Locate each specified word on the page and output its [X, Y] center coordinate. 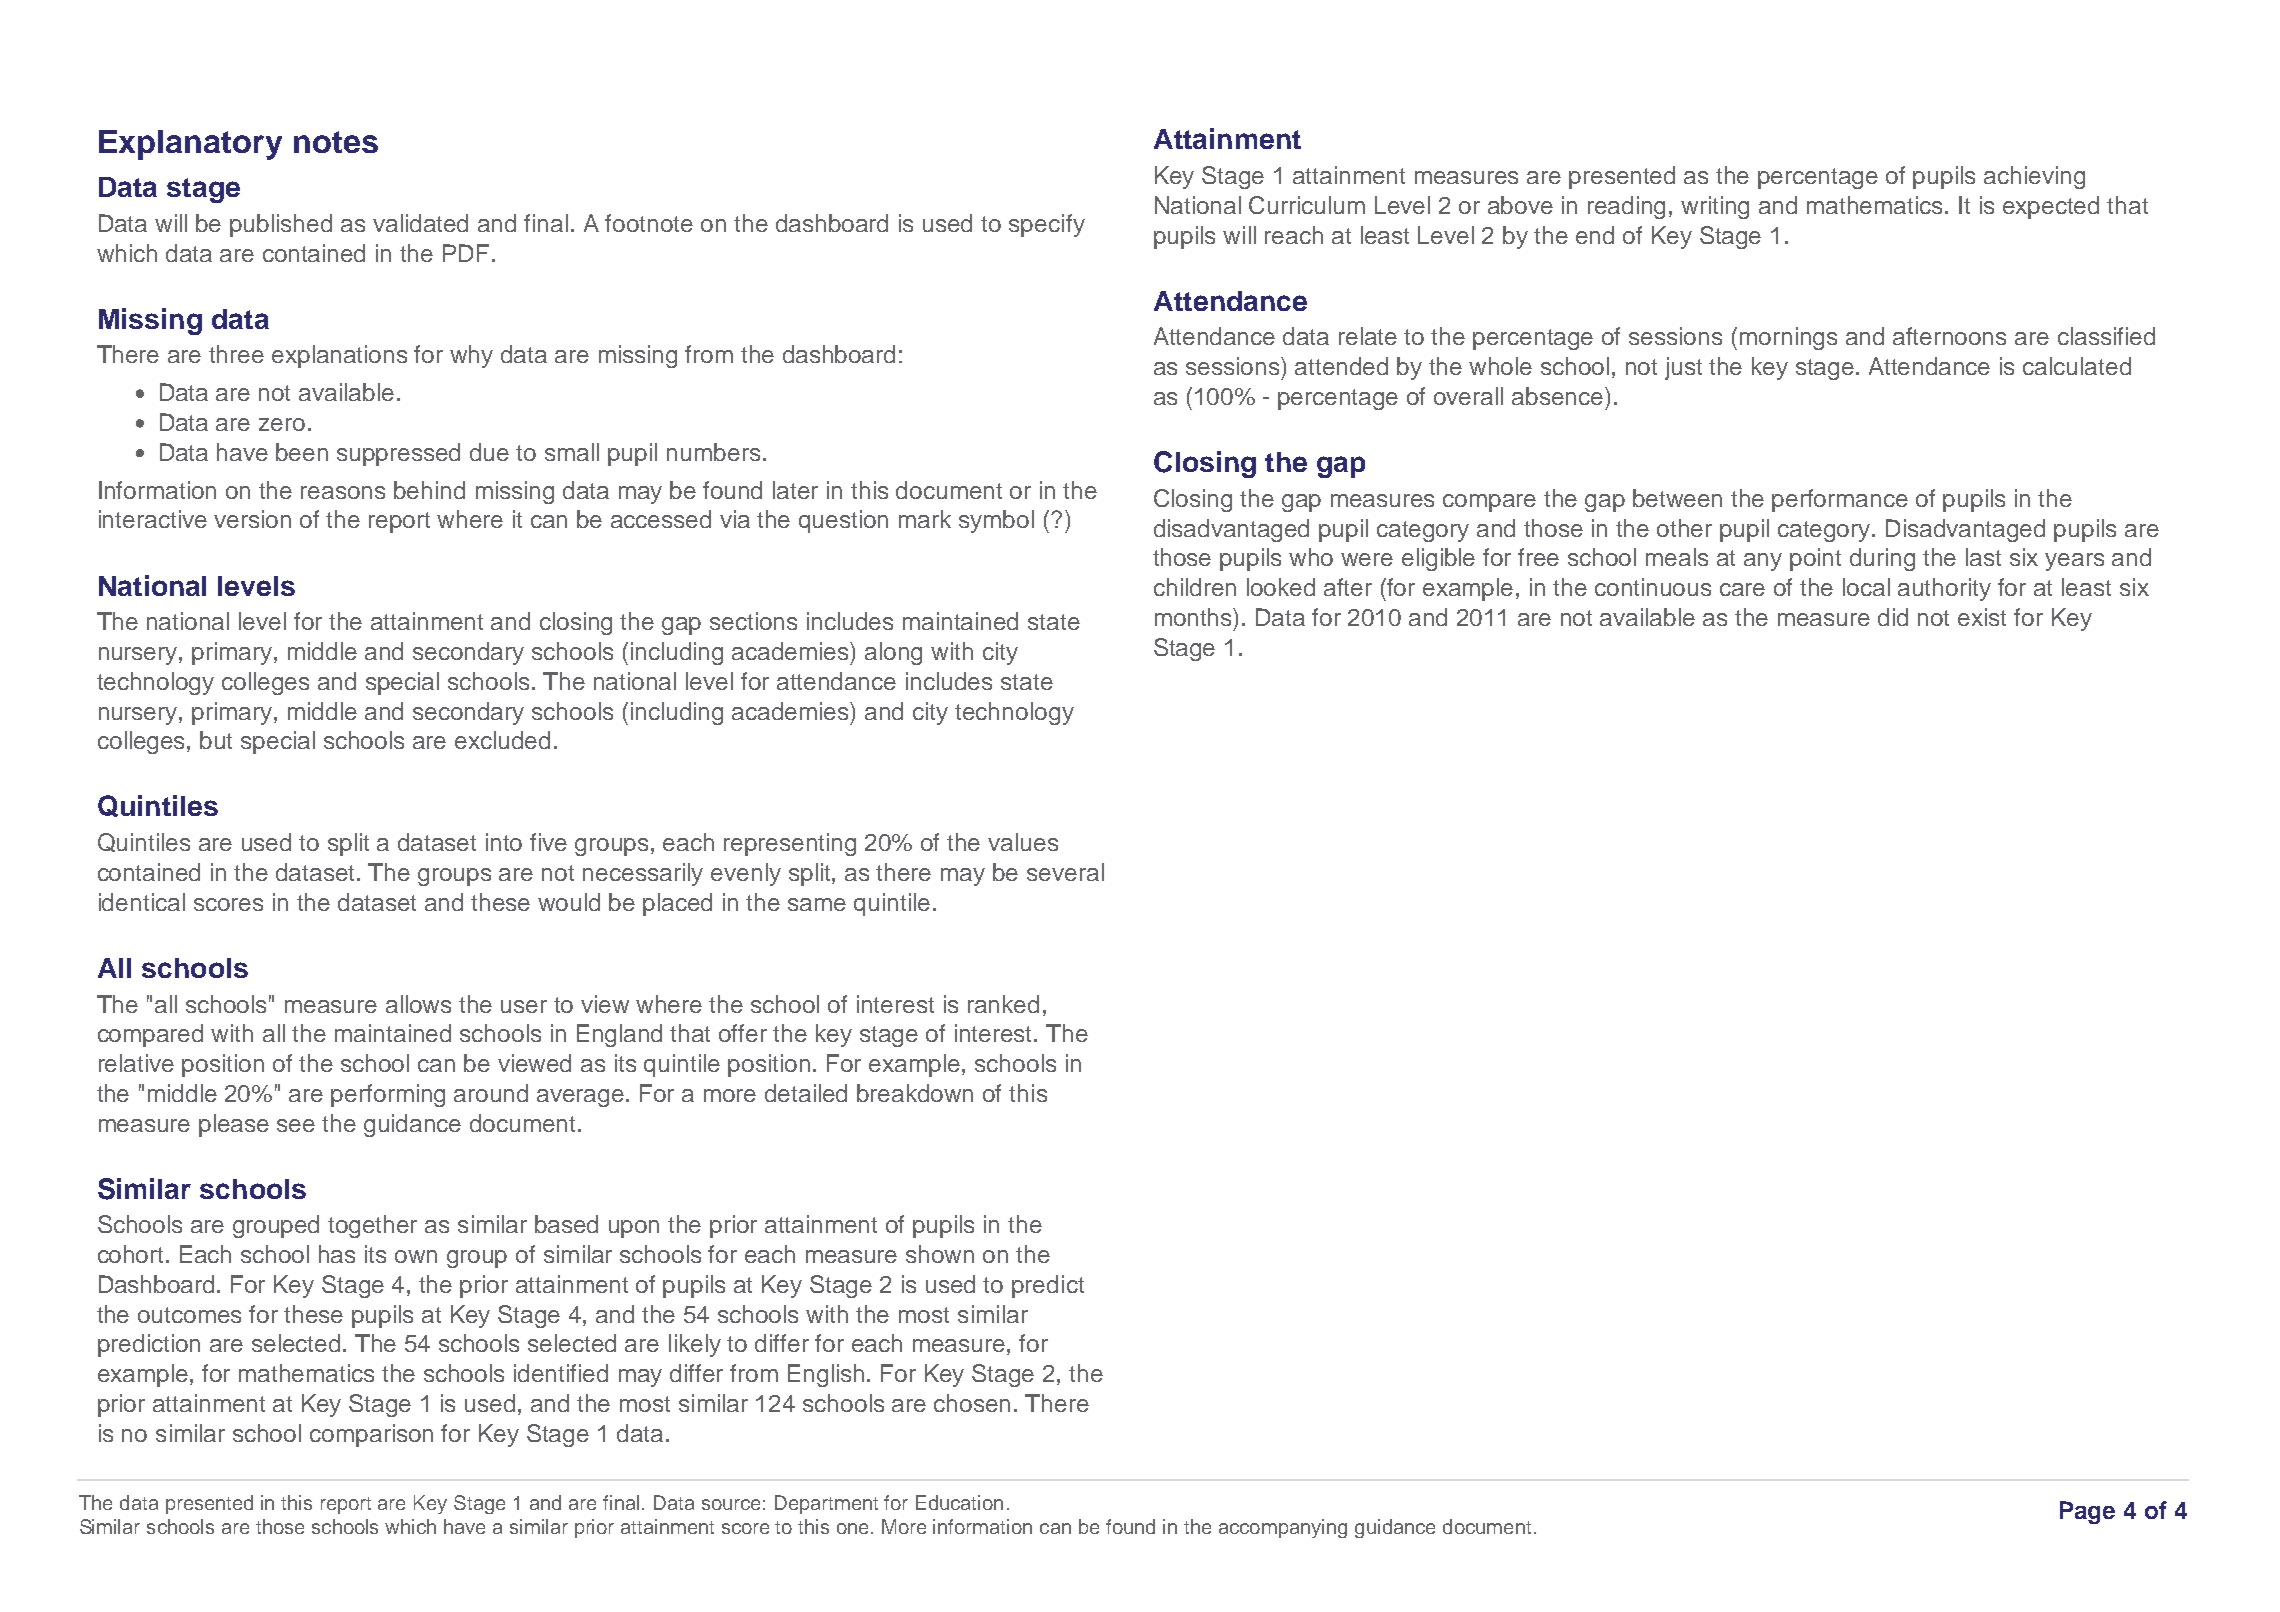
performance [1840, 500]
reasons [343, 492]
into [504, 842]
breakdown [915, 1093]
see [296, 1125]
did [1893, 617]
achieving [2034, 177]
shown [940, 1254]
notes [336, 142]
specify [1047, 225]
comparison [371, 1435]
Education [959, 1502]
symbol [996, 521]
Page [2087, 1512]
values [1023, 842]
